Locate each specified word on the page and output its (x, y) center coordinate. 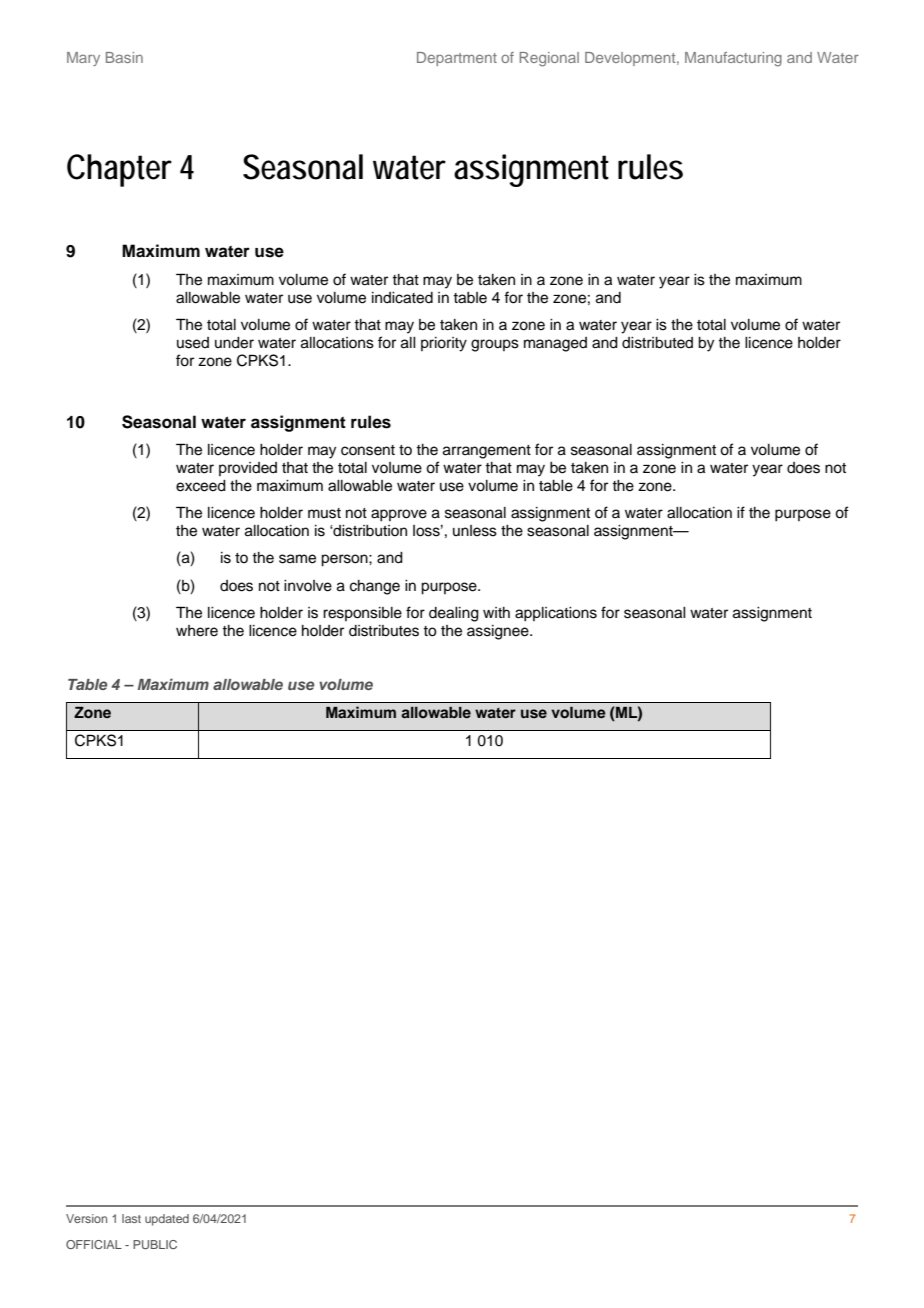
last (131, 1218)
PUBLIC (155, 1244)
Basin (124, 57)
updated (167, 1220)
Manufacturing (733, 59)
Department (457, 59)
